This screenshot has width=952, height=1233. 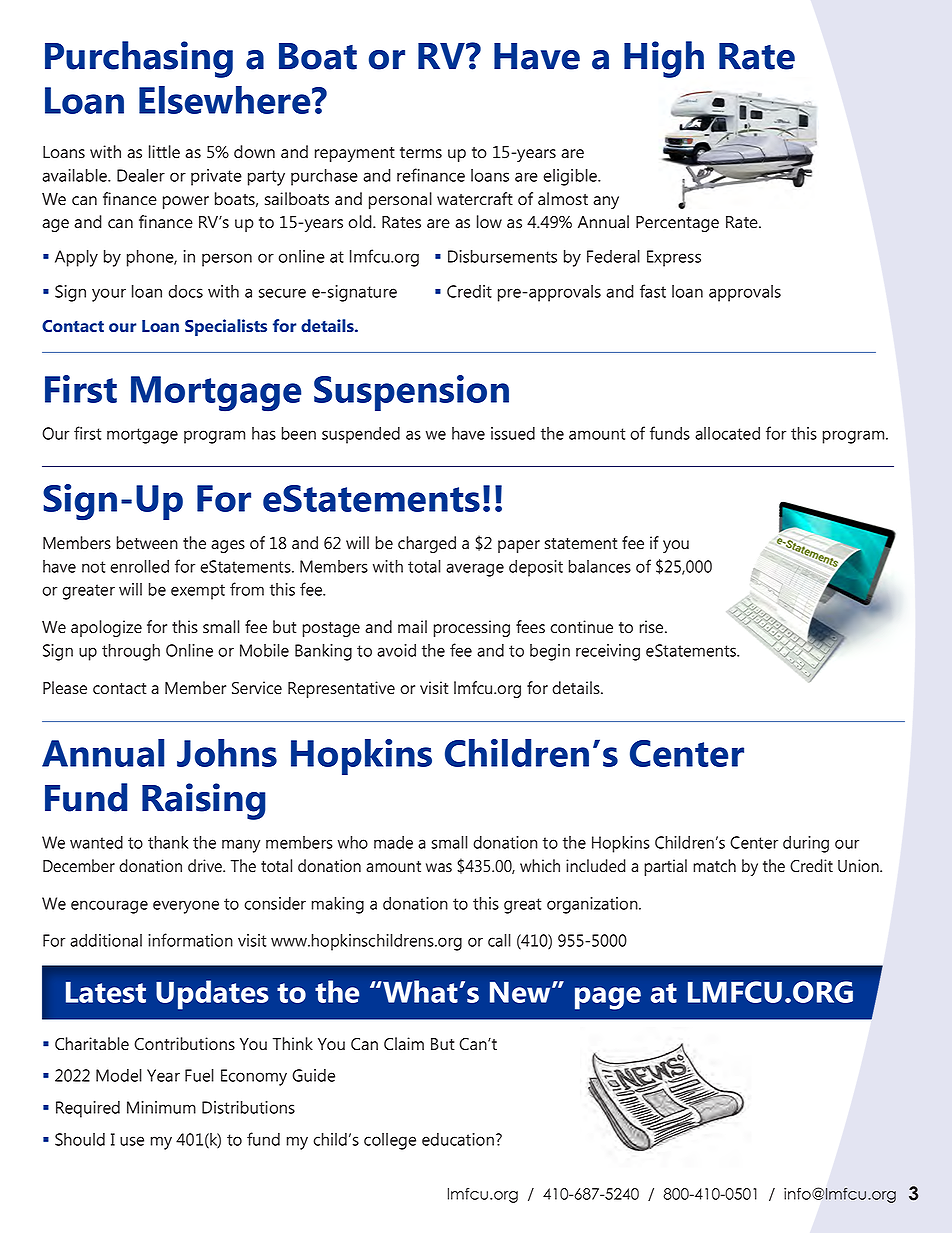 I want to click on Minimum, so click(x=161, y=1107).
